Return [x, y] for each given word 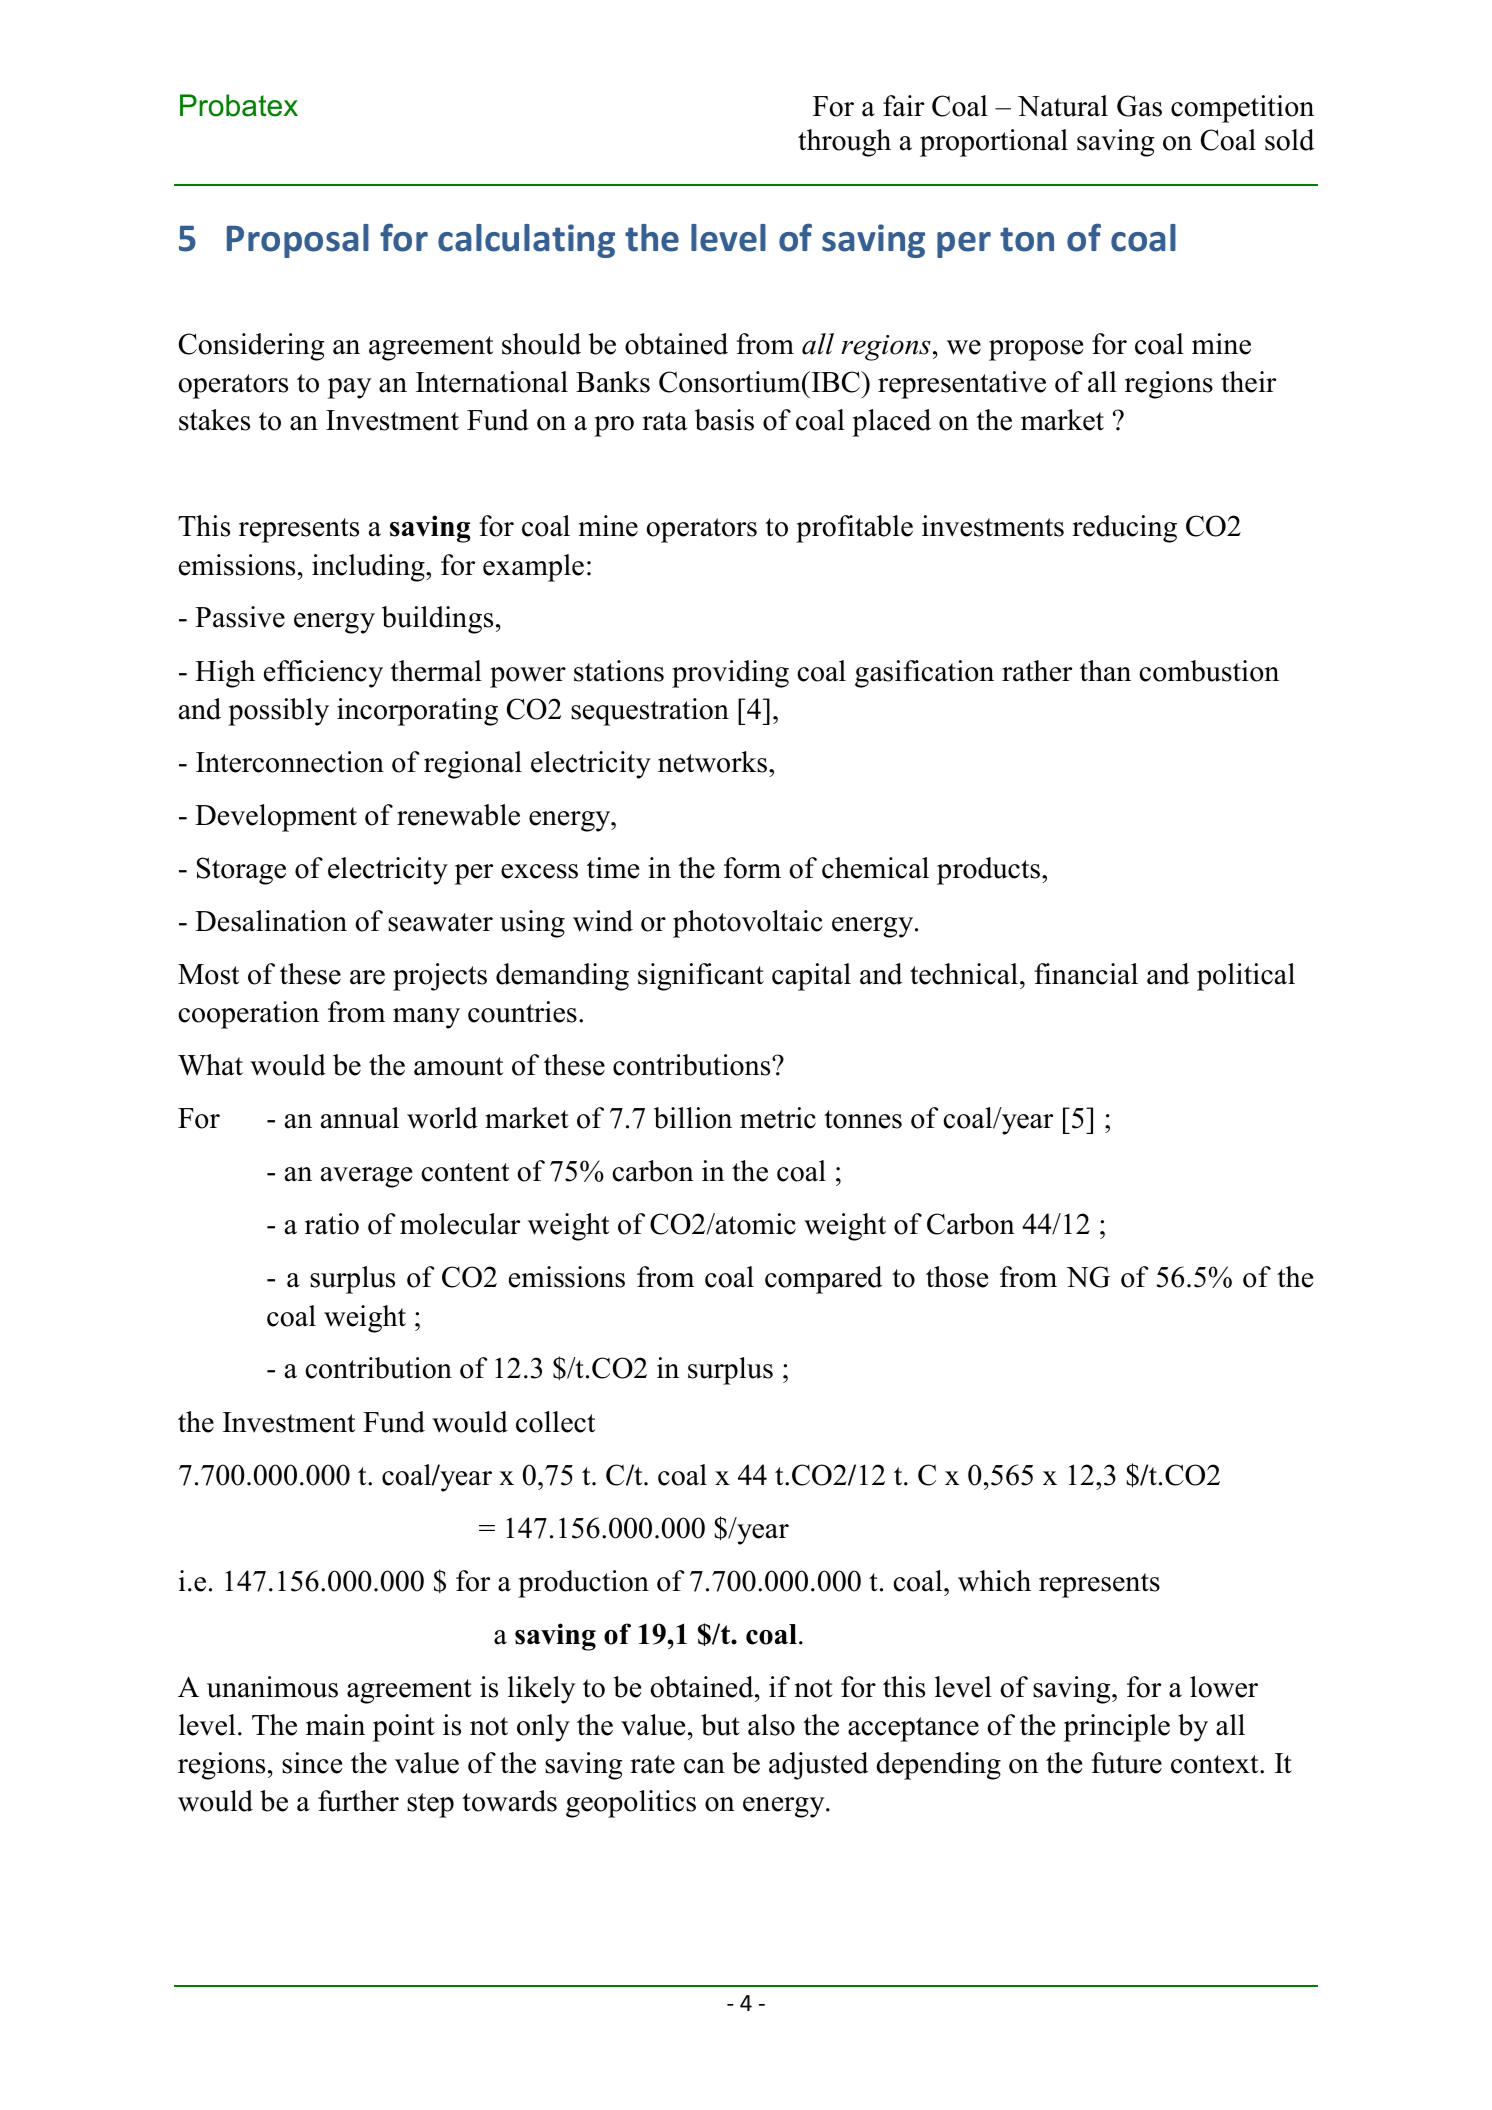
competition [1242, 109]
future [1126, 1763]
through [844, 143]
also [771, 1725]
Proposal [298, 241]
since [312, 1763]
